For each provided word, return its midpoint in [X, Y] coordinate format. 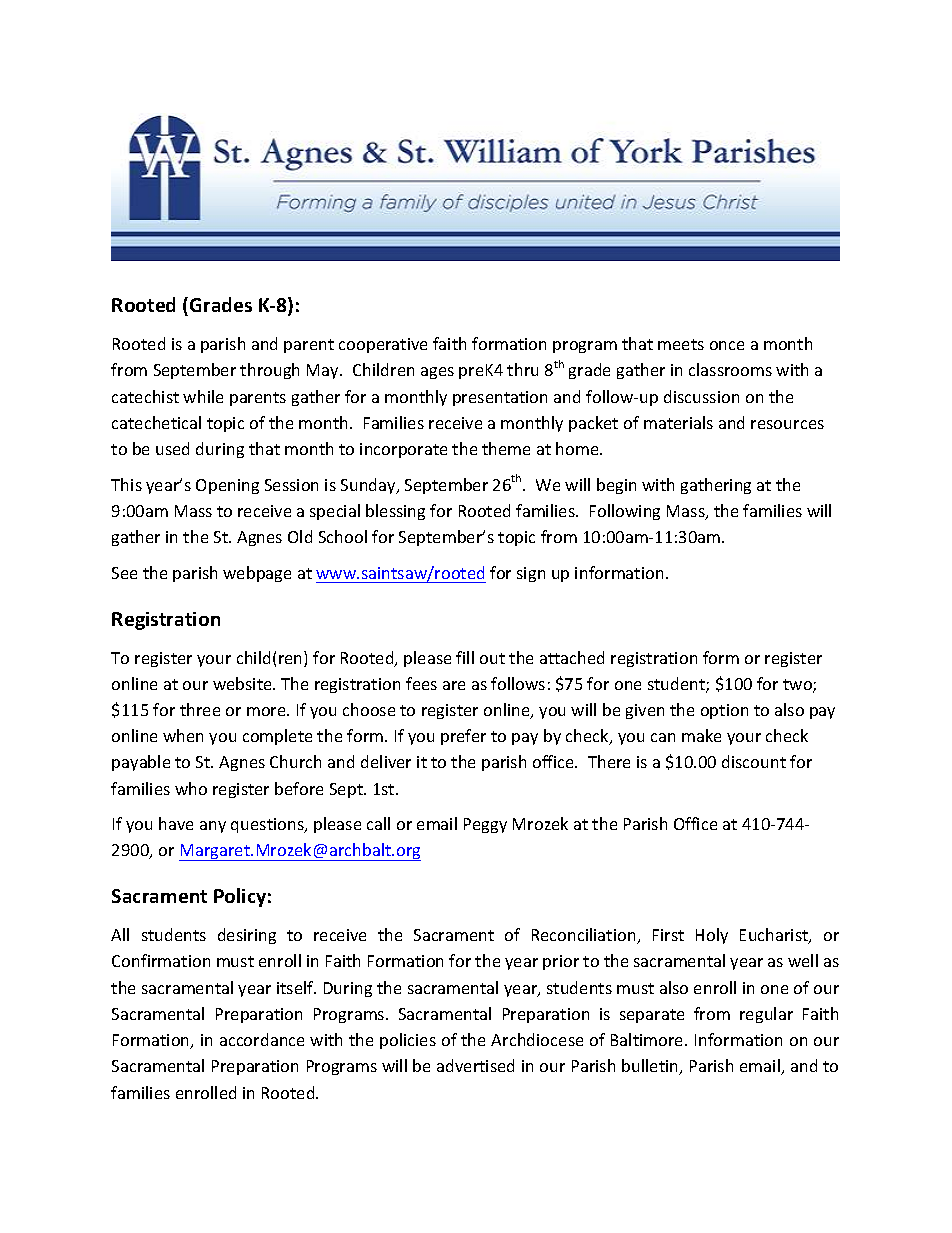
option [724, 711]
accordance [262, 1039]
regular [766, 1015]
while [203, 396]
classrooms [730, 369]
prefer [463, 737]
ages [437, 373]
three [200, 709]
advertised [475, 1065]
